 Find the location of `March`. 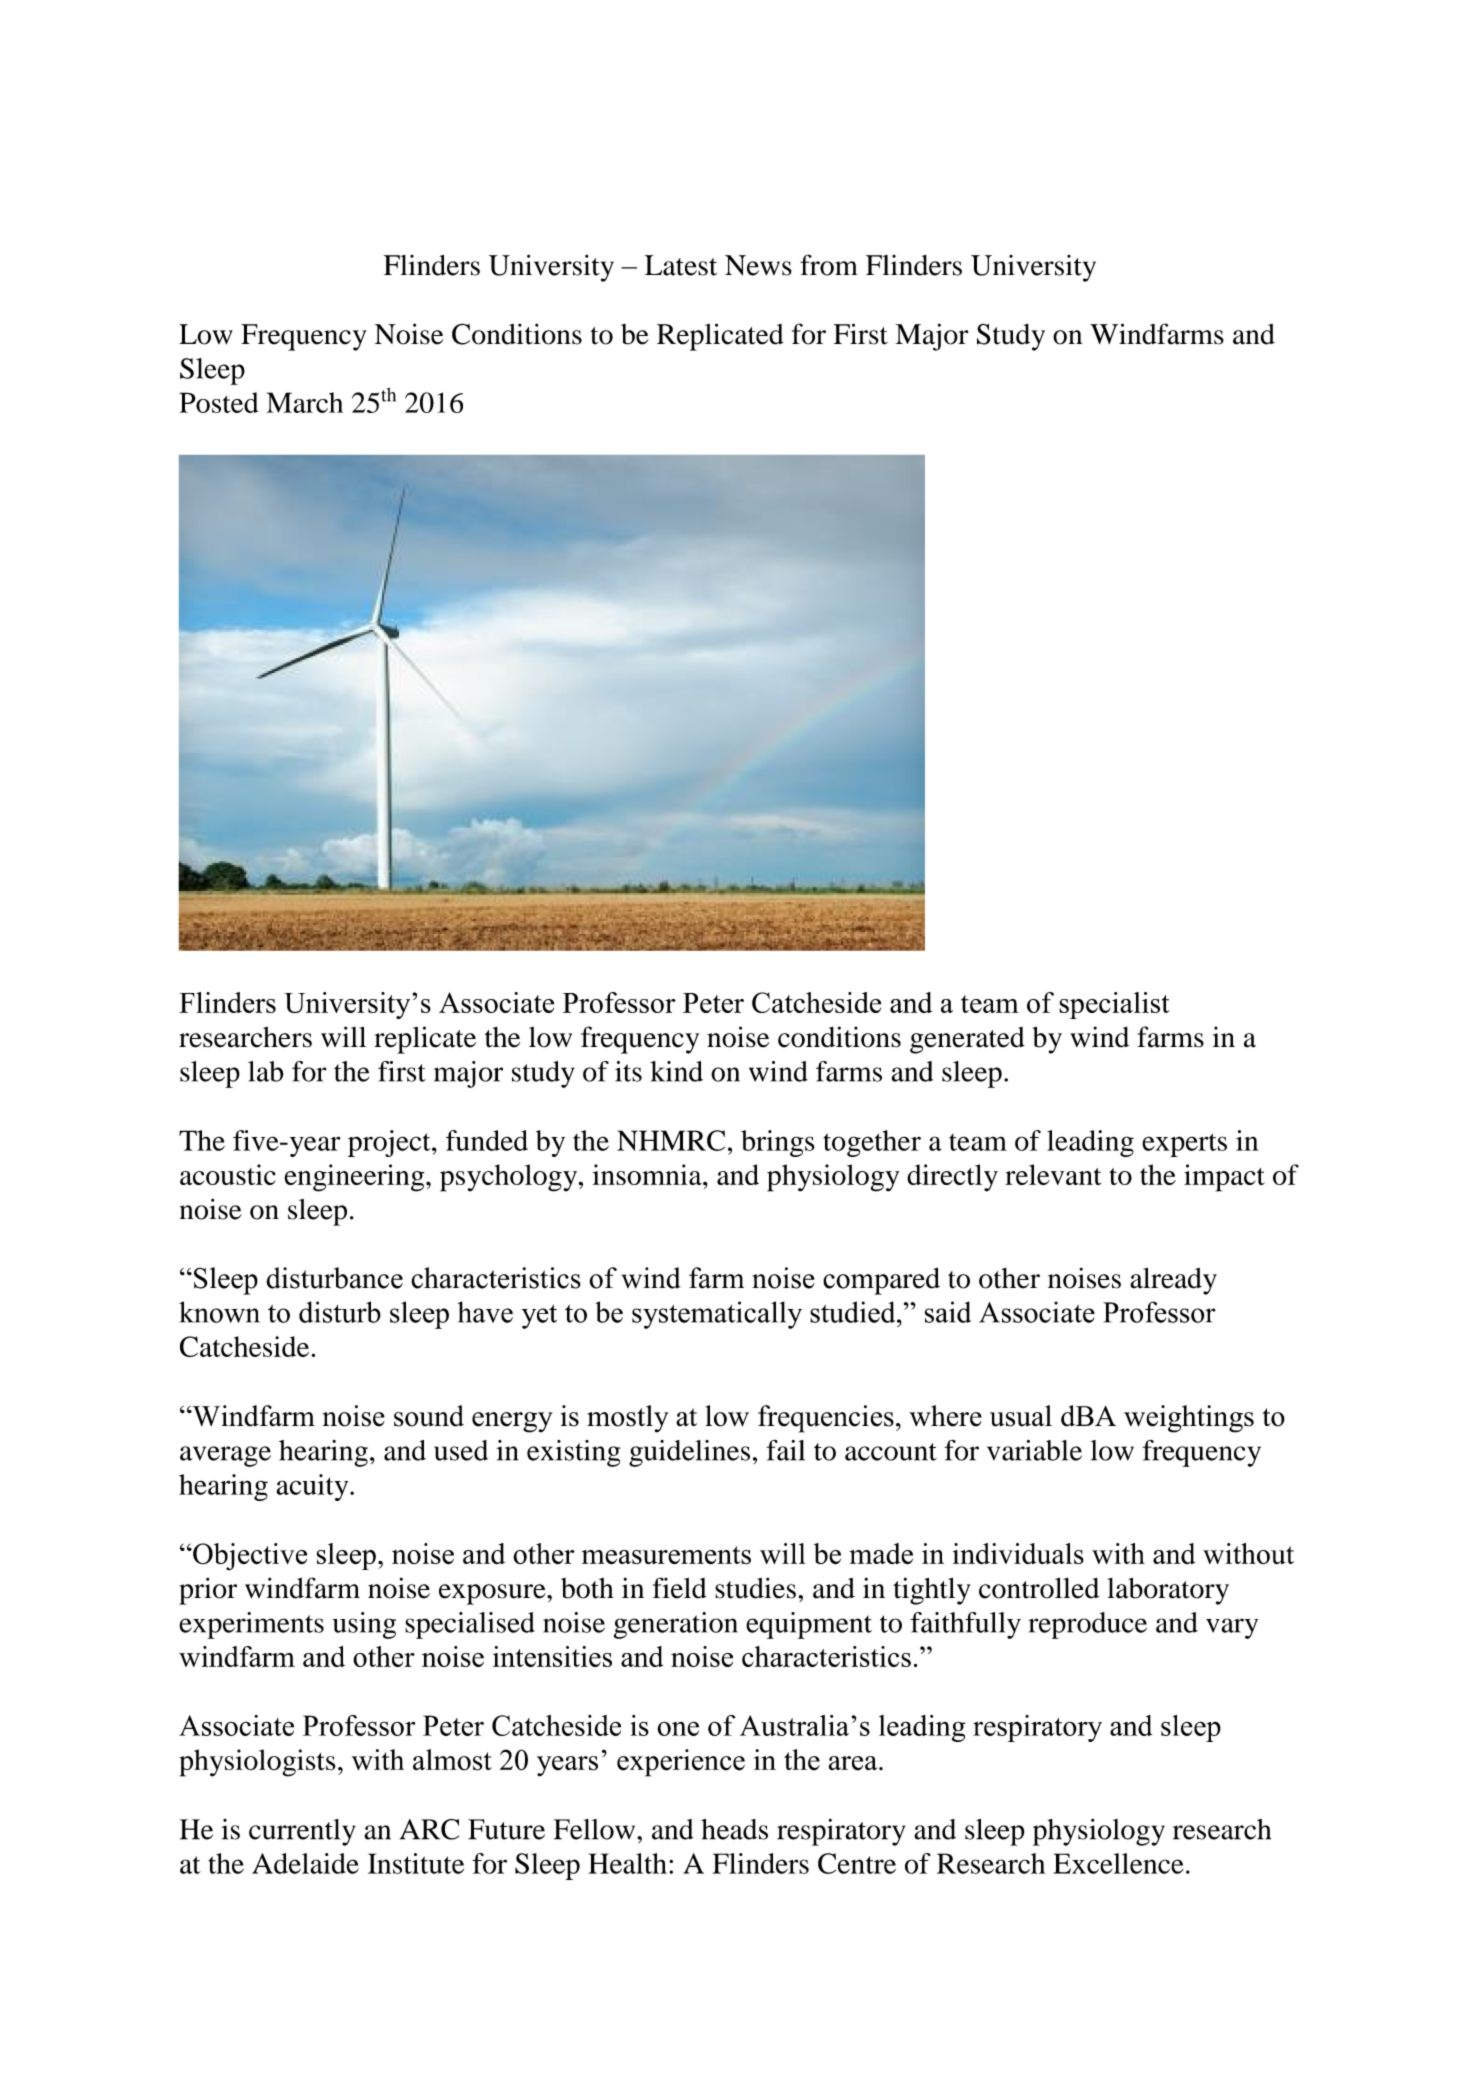

March is located at coordinates (304, 402).
